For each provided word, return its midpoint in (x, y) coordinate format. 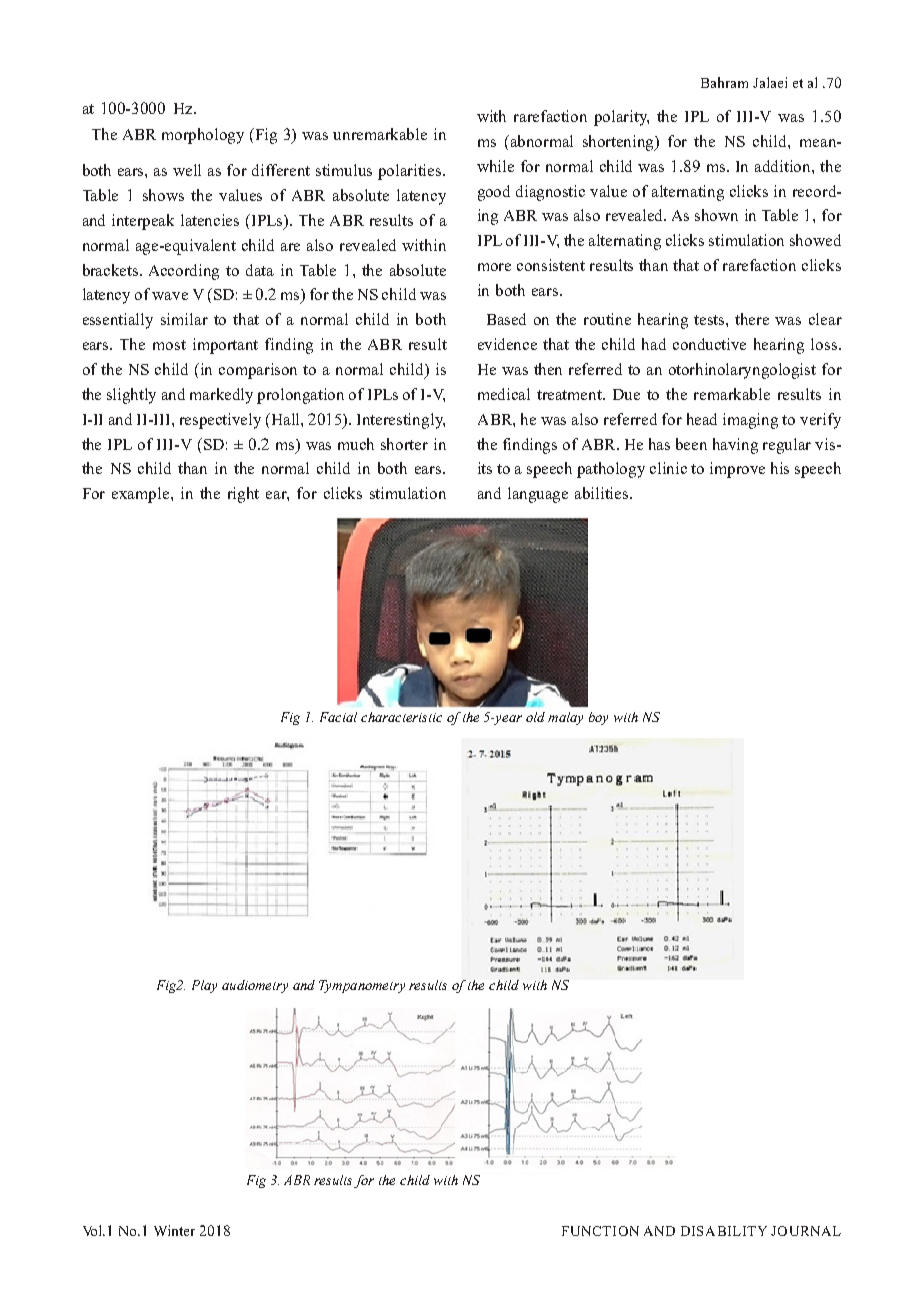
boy (598, 718)
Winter (174, 1230)
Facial (338, 717)
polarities (411, 172)
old (535, 717)
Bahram (724, 82)
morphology (203, 136)
